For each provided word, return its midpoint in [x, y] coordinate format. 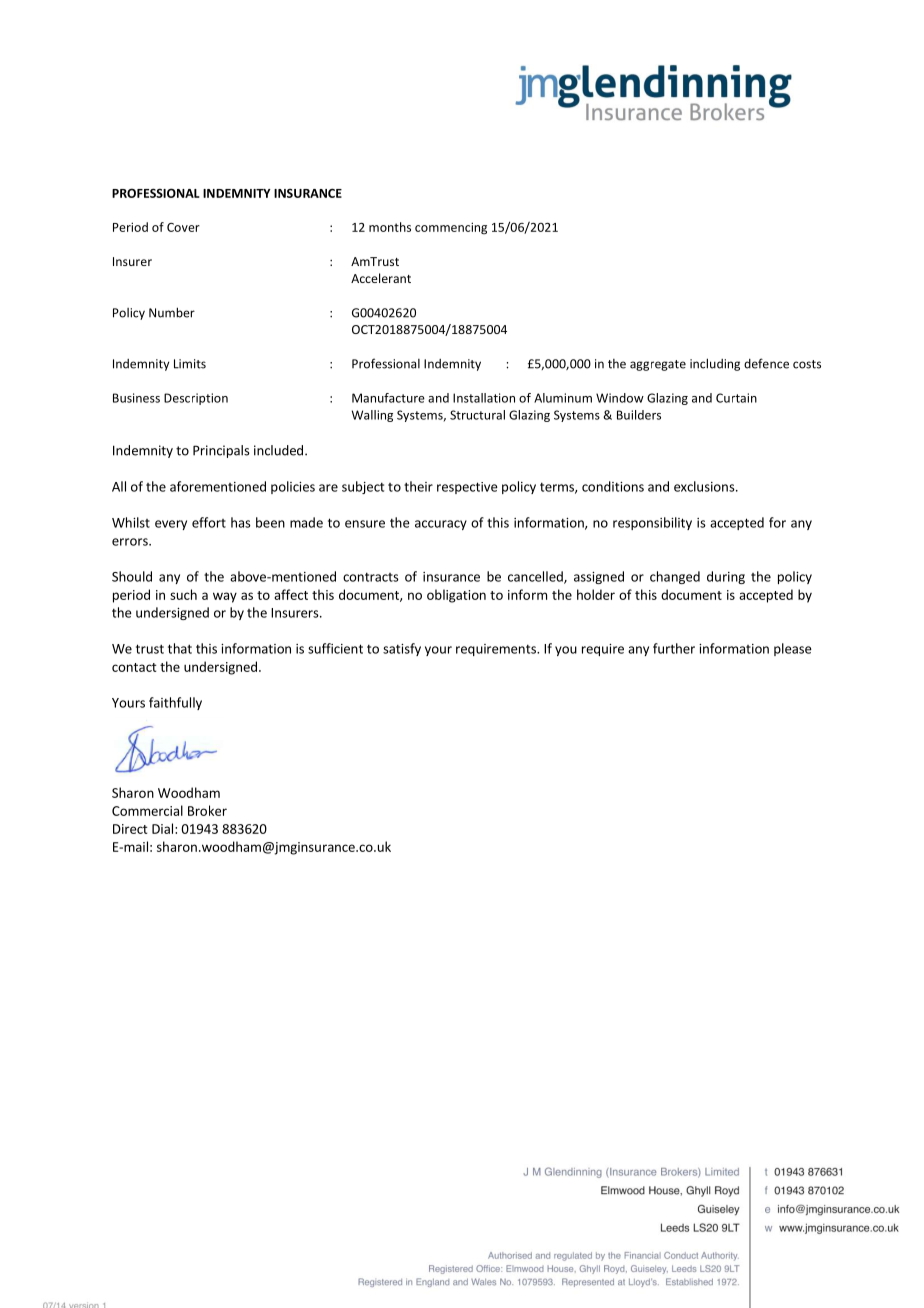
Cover [183, 227]
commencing [451, 228]
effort [209, 522]
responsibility [652, 523]
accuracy [441, 525]
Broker [207, 810]
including [715, 364]
